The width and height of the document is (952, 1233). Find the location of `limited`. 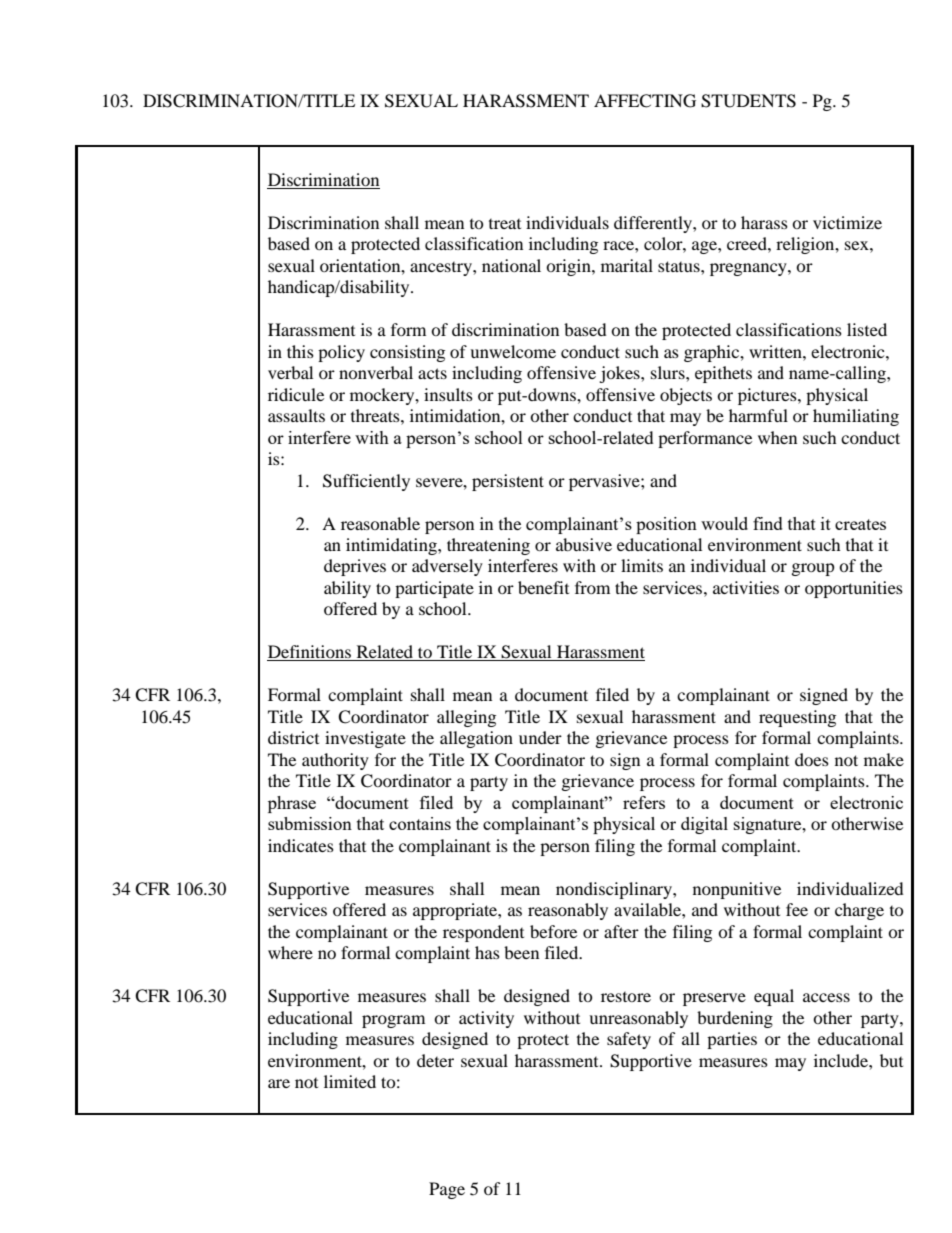

limited is located at coordinates (350, 1081).
